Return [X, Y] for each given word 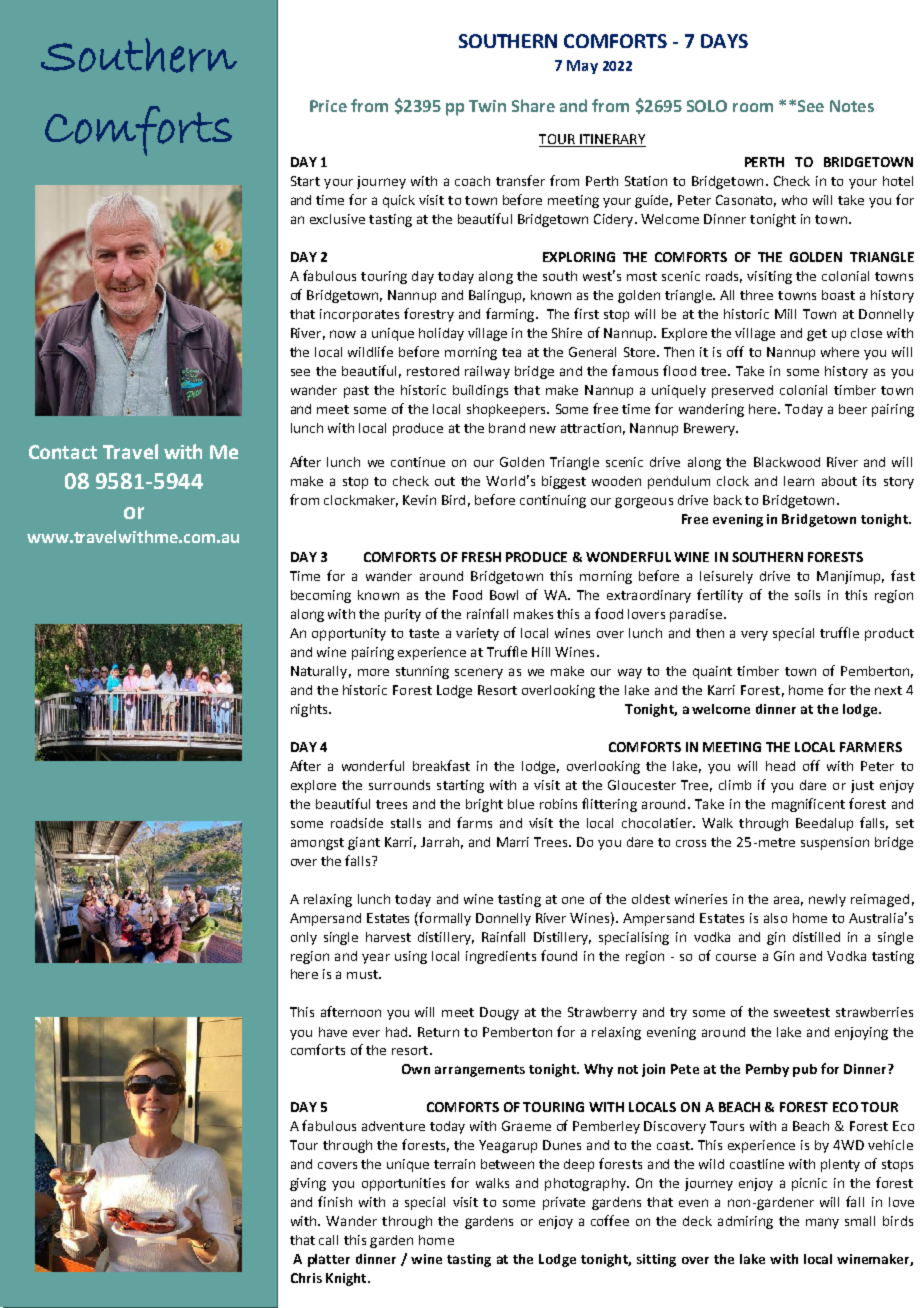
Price [328, 106]
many [822, 1223]
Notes [852, 106]
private [564, 1203]
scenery [479, 673]
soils [807, 595]
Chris [306, 1278]
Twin [487, 106]
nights [310, 710]
